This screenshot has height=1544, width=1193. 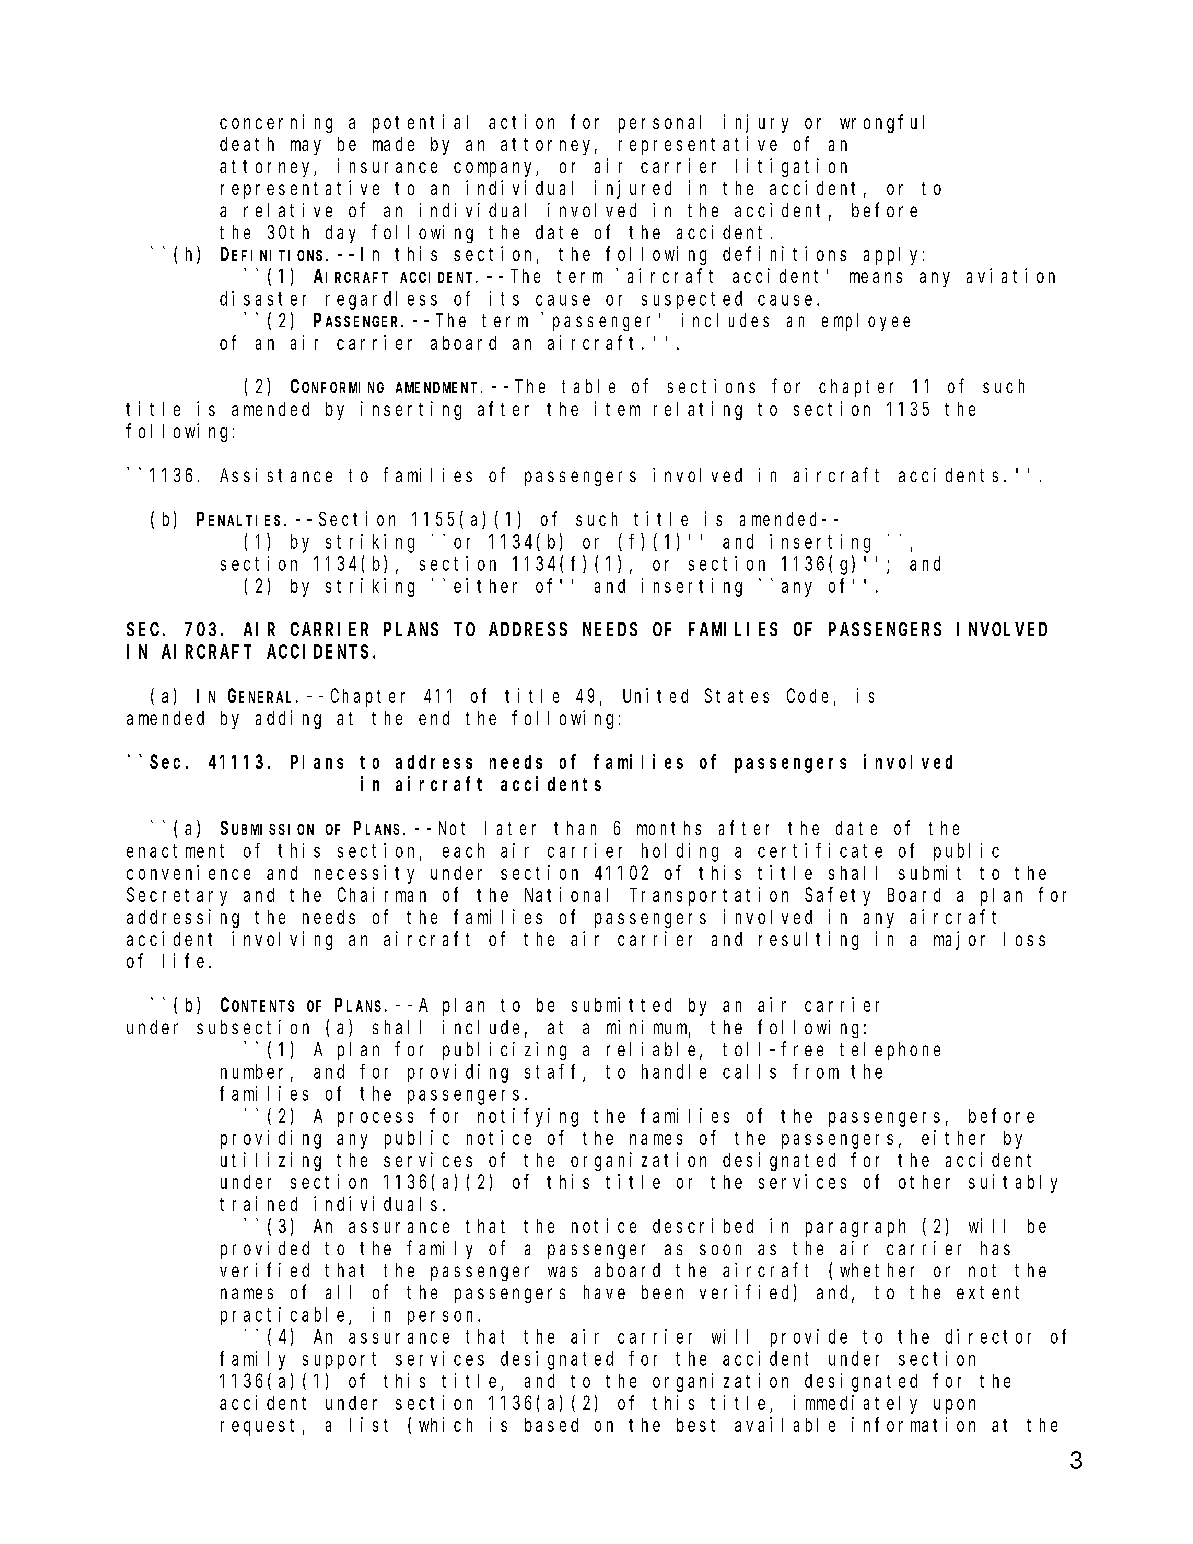 I want to click on have, so click(x=604, y=1292).
